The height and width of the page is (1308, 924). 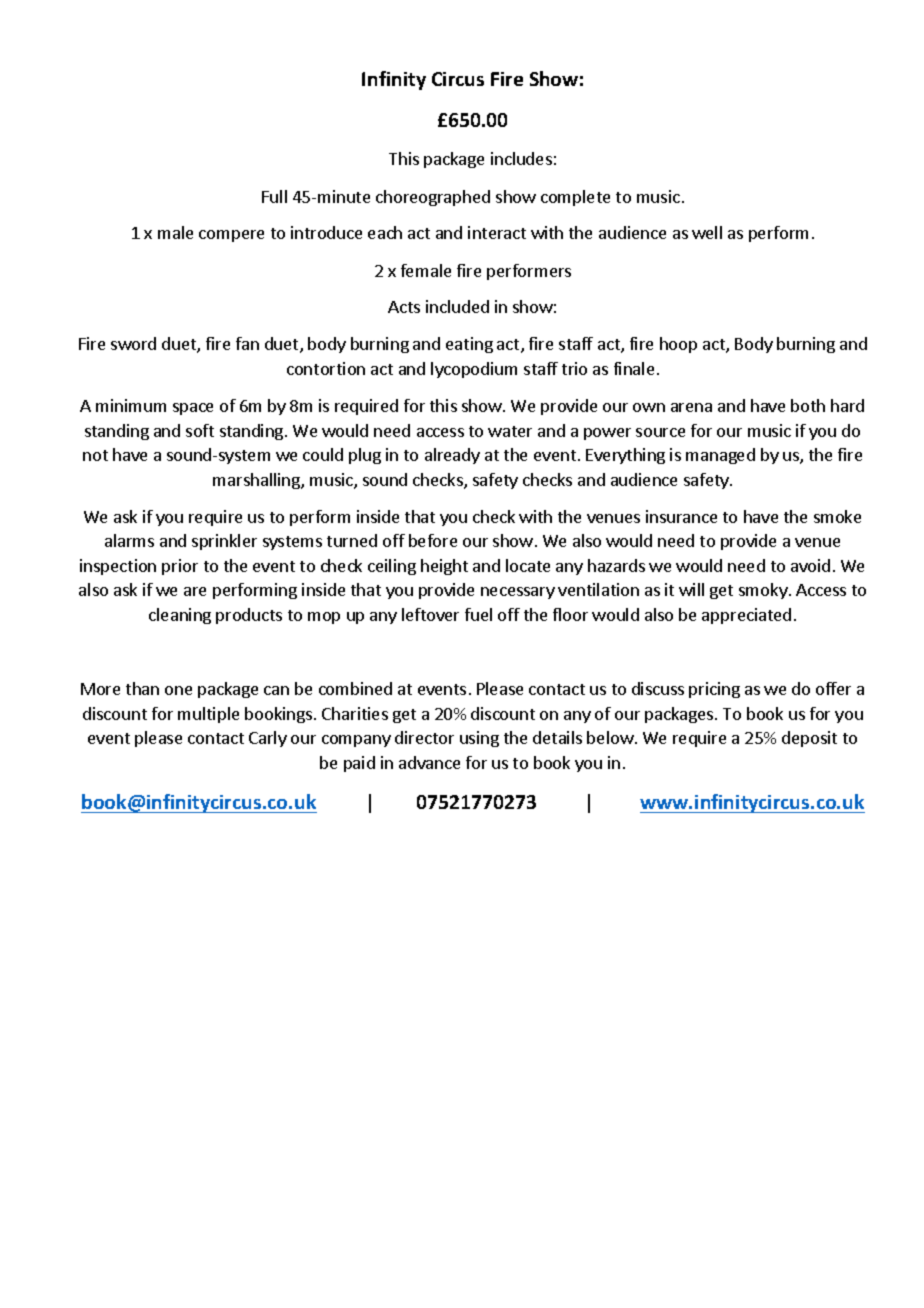 What do you see at coordinates (678, 345) in the page?
I see `hoop` at bounding box center [678, 345].
